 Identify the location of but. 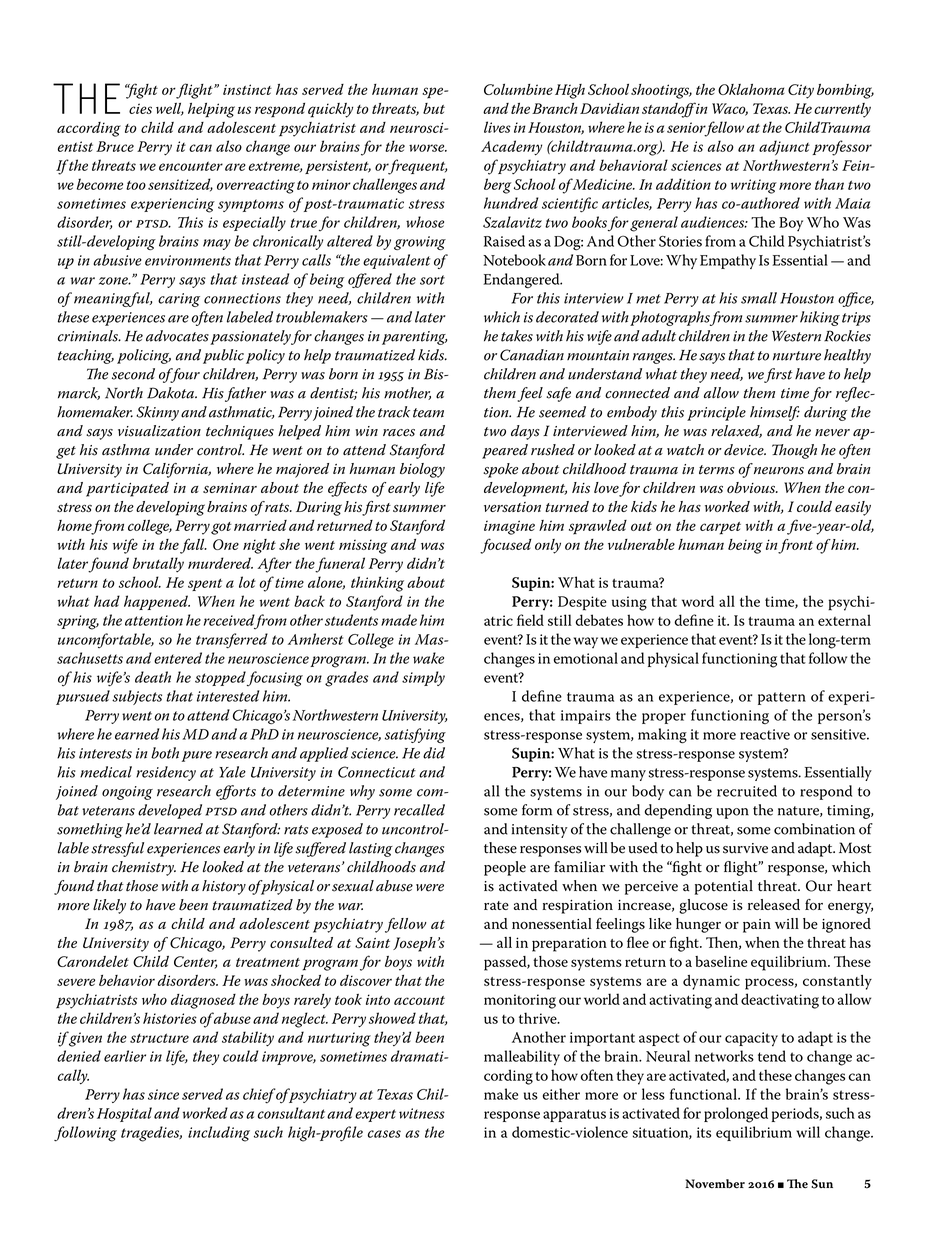
(434, 108).
